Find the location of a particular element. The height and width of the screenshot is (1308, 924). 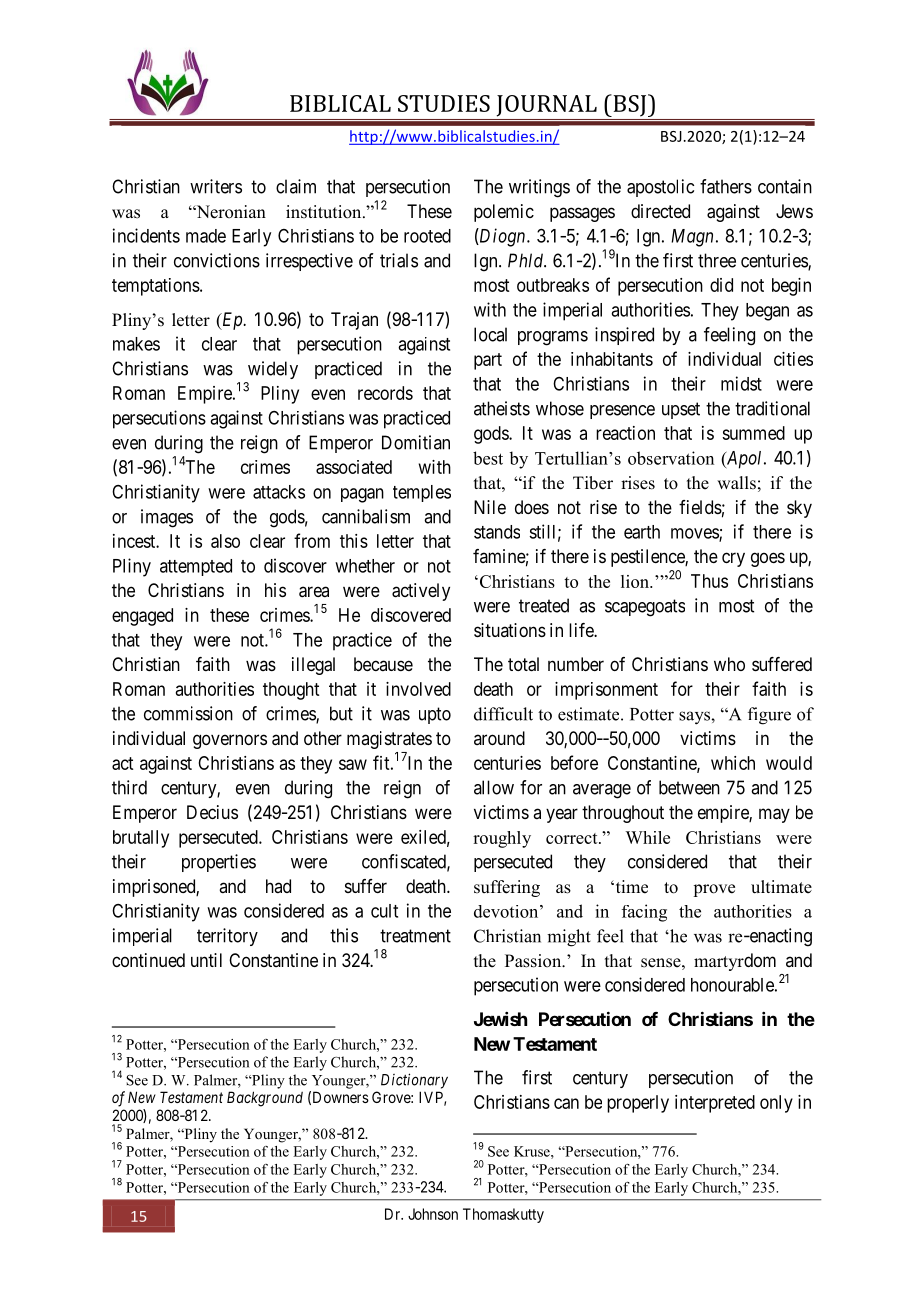

JOURNAL is located at coordinates (547, 106).
